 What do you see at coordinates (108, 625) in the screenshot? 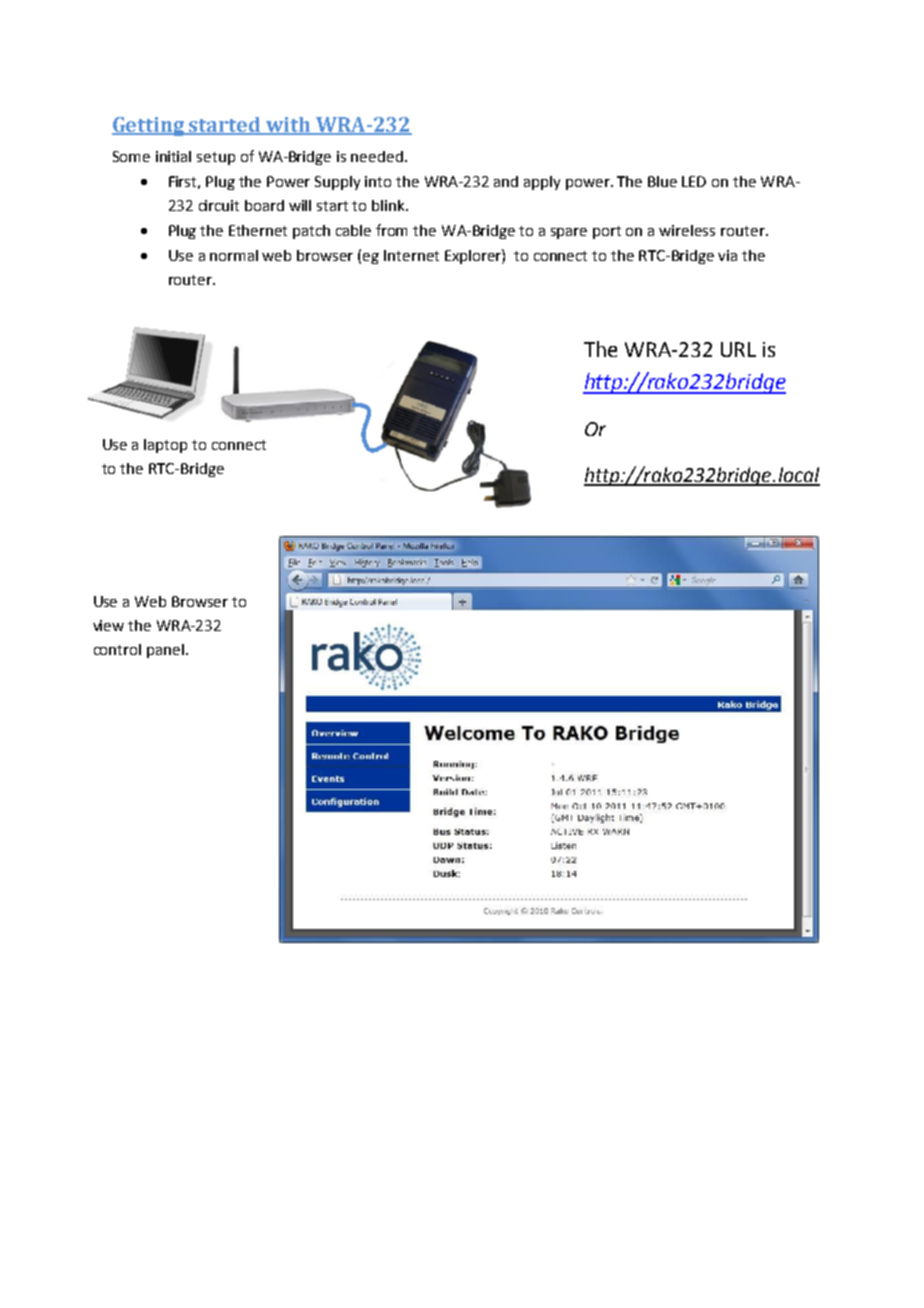
I see `view` at bounding box center [108, 625].
